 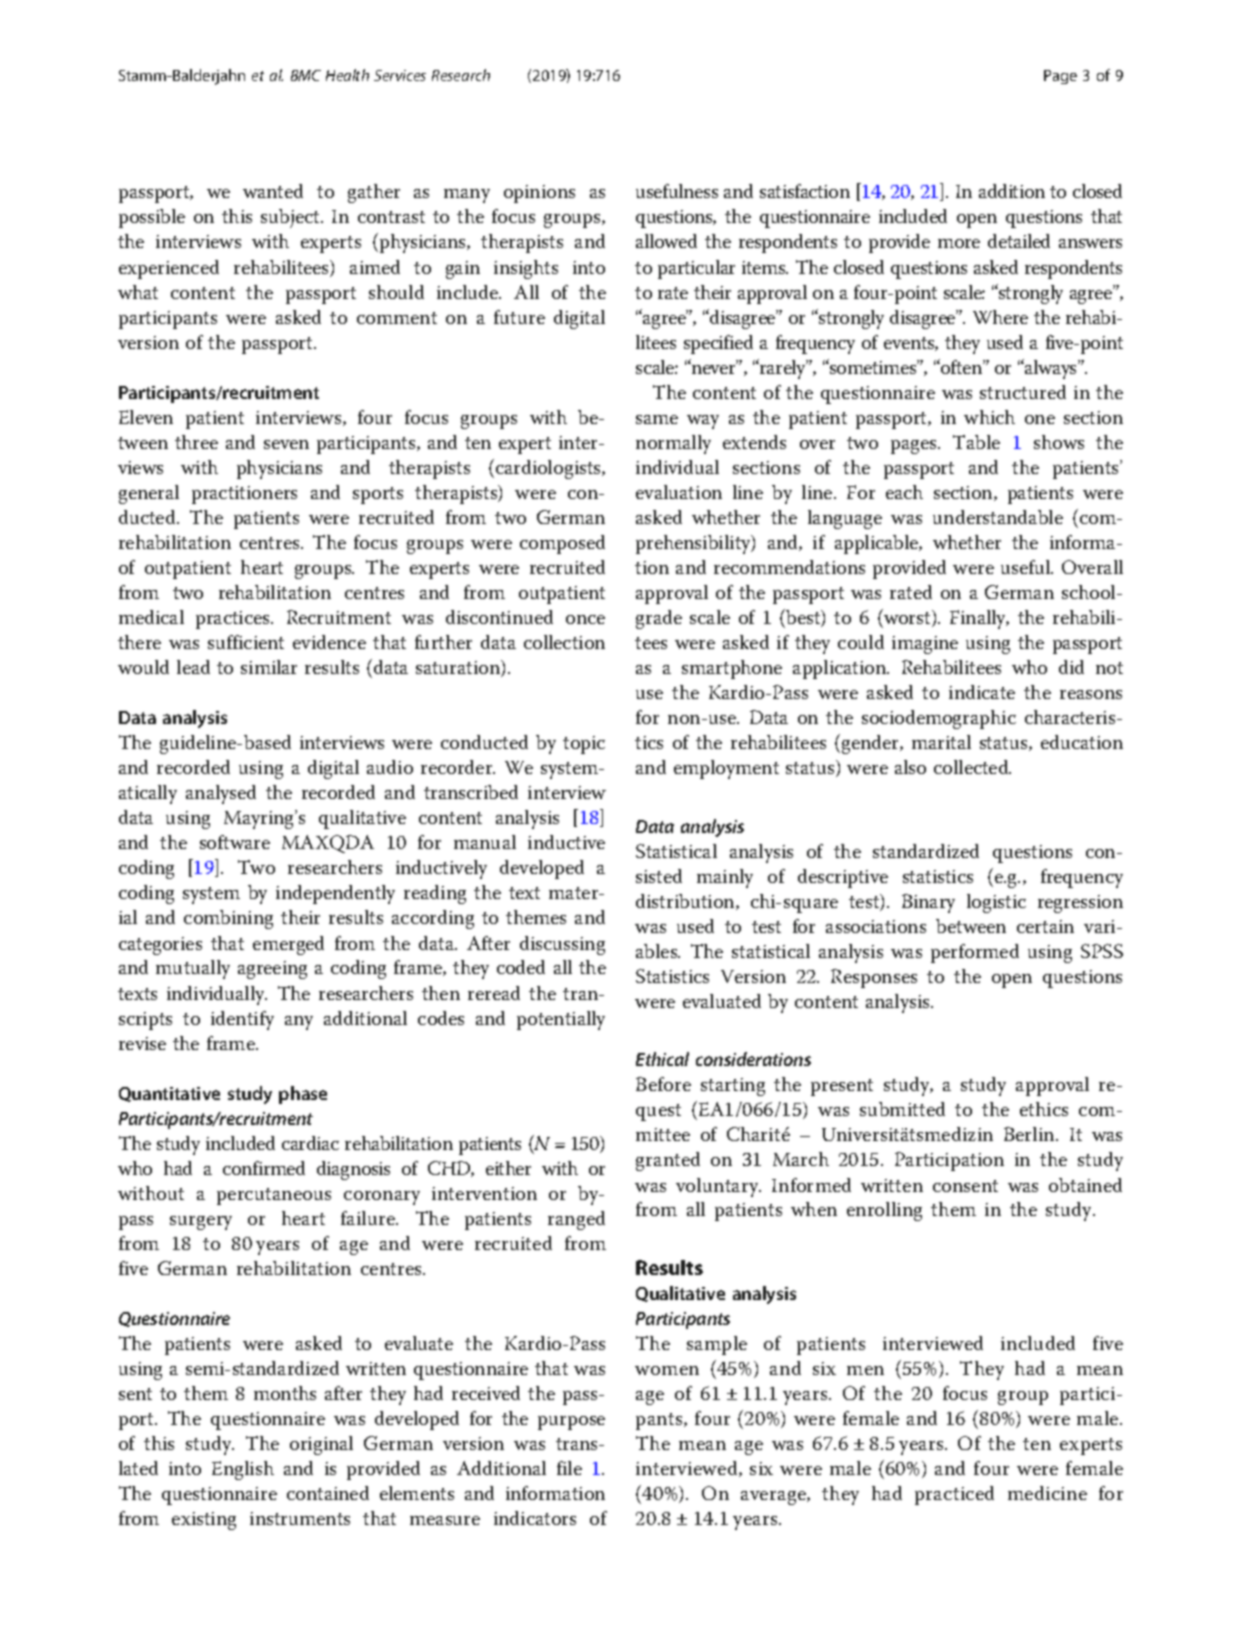 What do you see at coordinates (979, 619) in the screenshot?
I see `Finally` at bounding box center [979, 619].
